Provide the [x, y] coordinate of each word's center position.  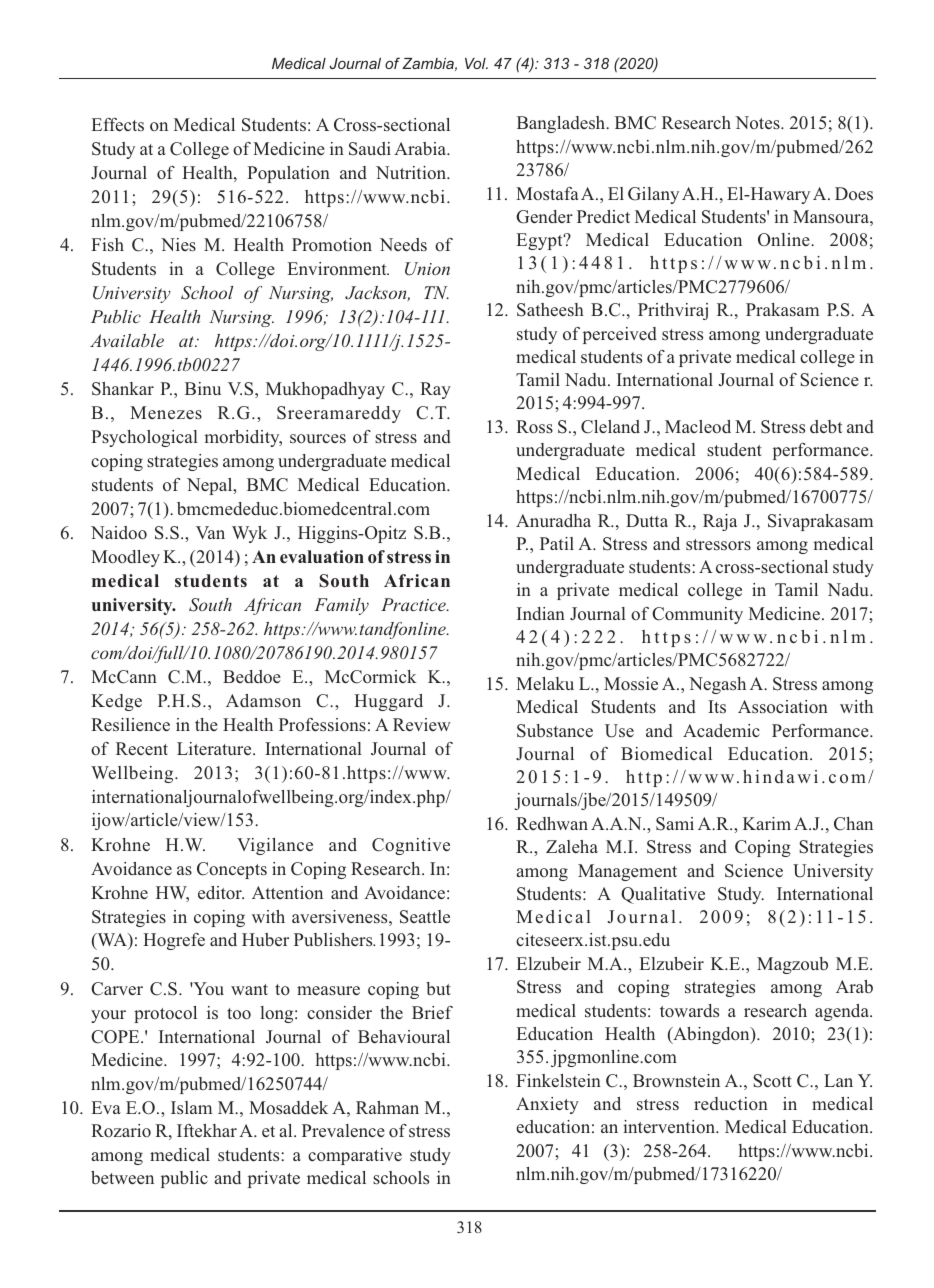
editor [221, 893]
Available [127, 340]
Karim [767, 823]
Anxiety [547, 1105]
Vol [476, 63]
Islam [191, 1108]
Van [210, 532]
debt [826, 426]
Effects [118, 124]
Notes [758, 123]
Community [697, 615]
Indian [541, 613]
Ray [435, 390]
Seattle [425, 917]
